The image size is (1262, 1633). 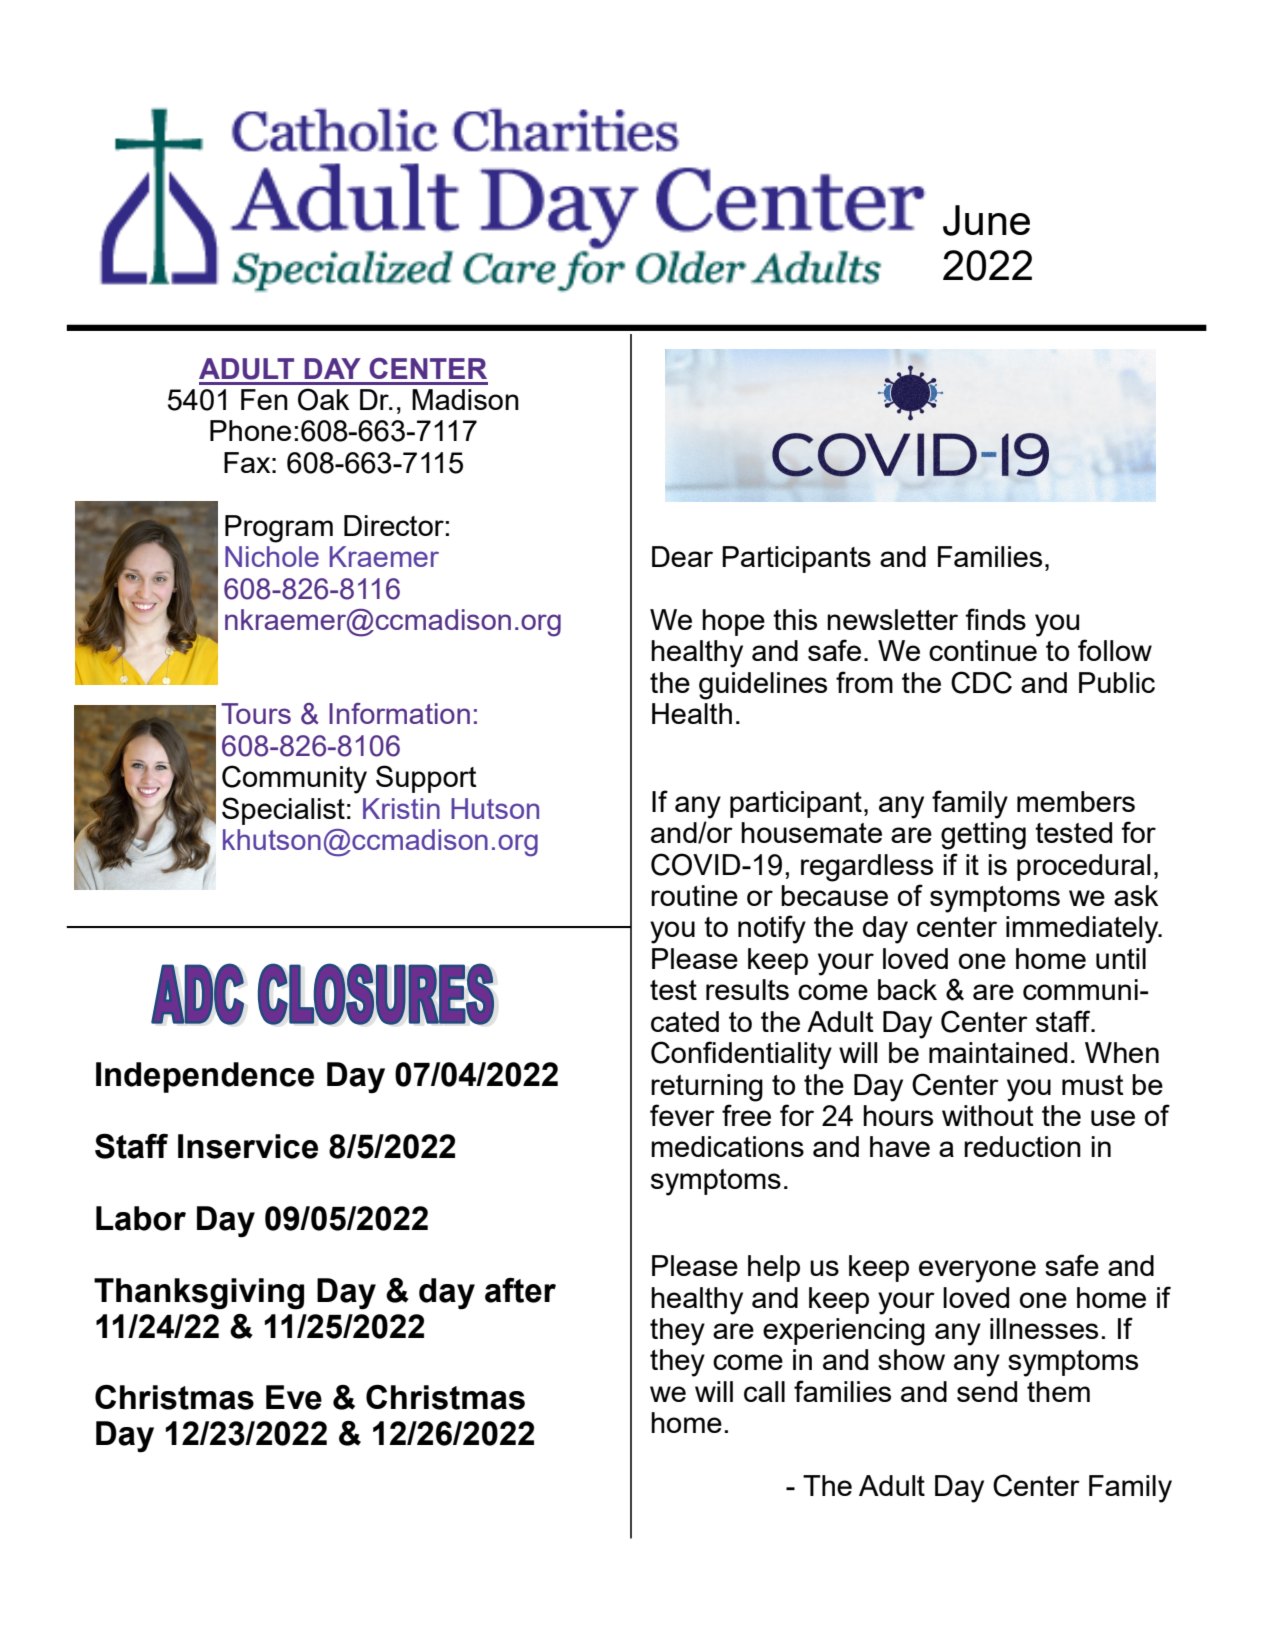 I want to click on routine, so click(x=694, y=895).
